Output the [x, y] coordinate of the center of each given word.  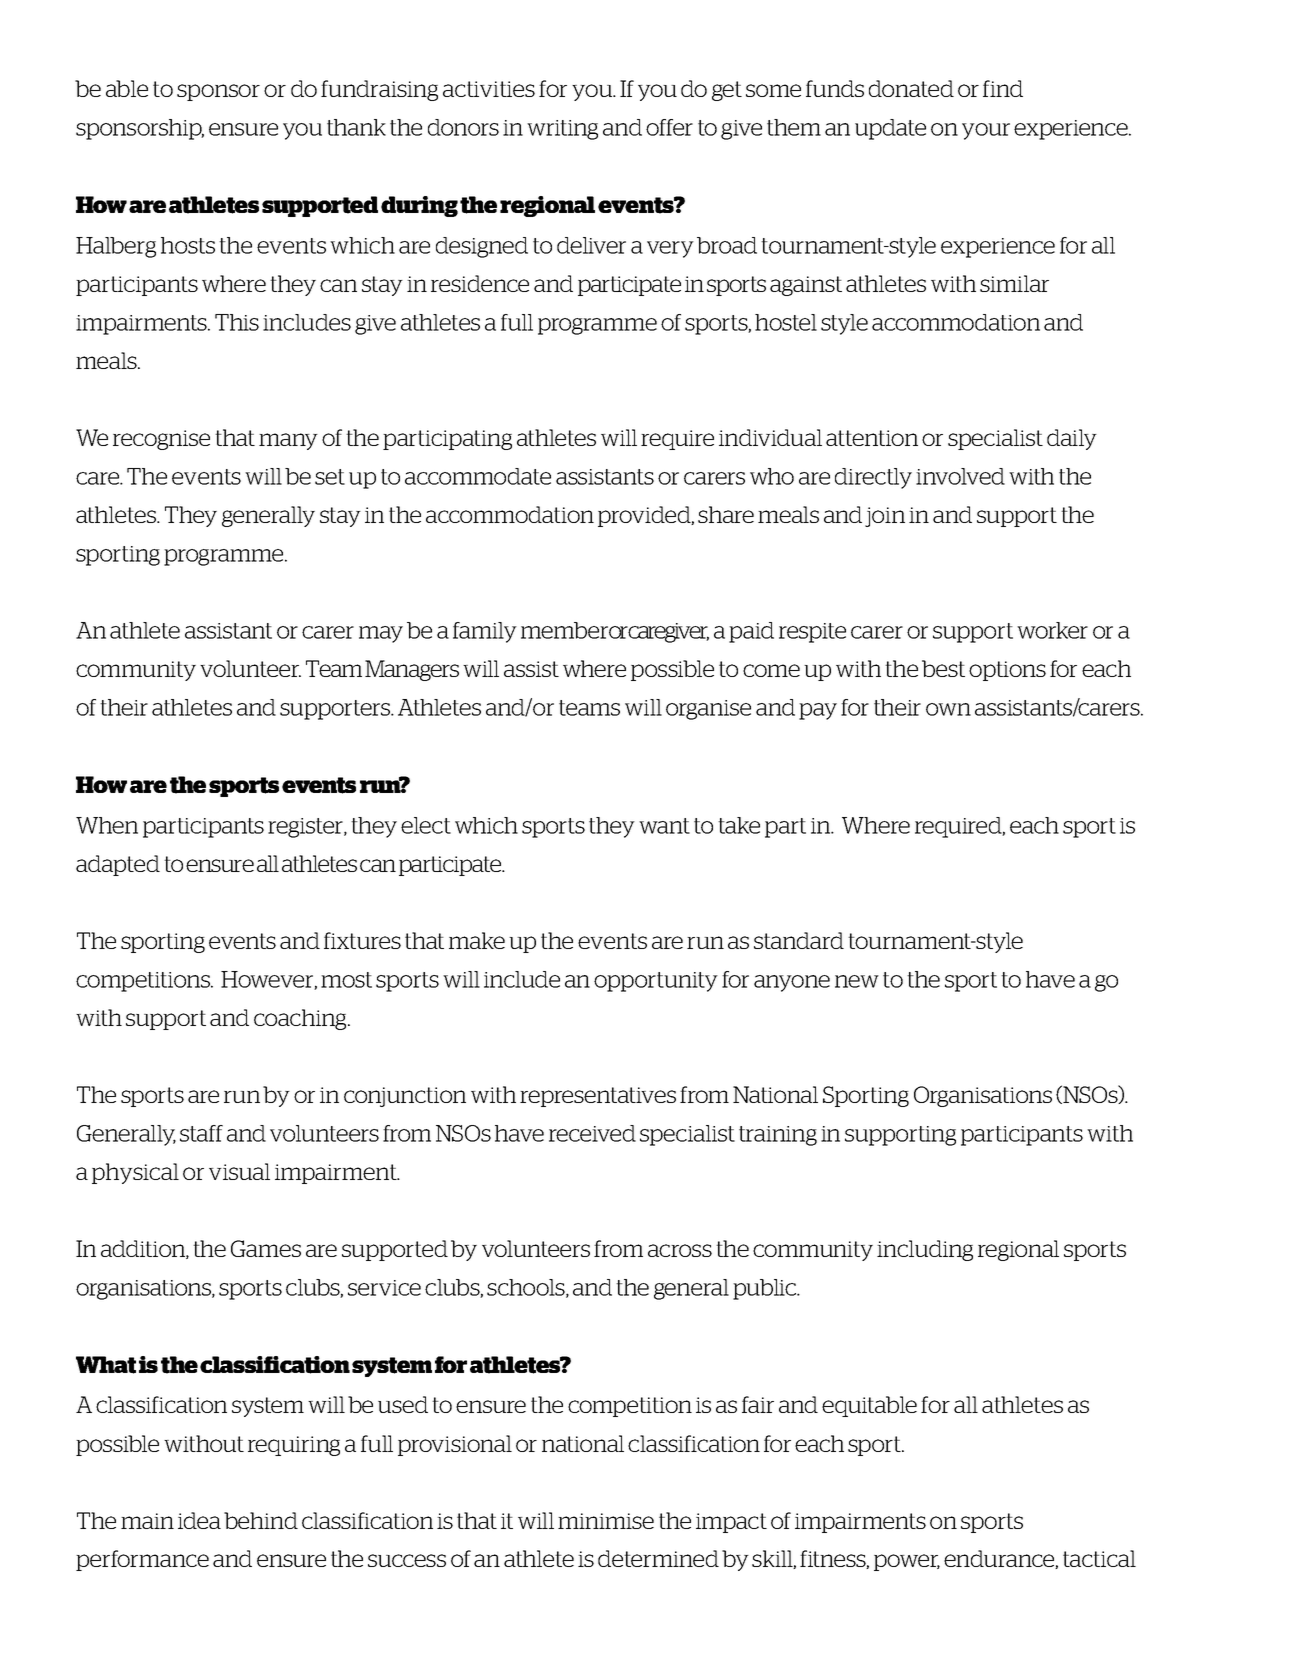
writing [562, 130]
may [381, 634]
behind [261, 1520]
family [485, 632]
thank [356, 127]
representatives [598, 1097]
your [986, 131]
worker [1052, 630]
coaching [301, 1019]
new [857, 981]
